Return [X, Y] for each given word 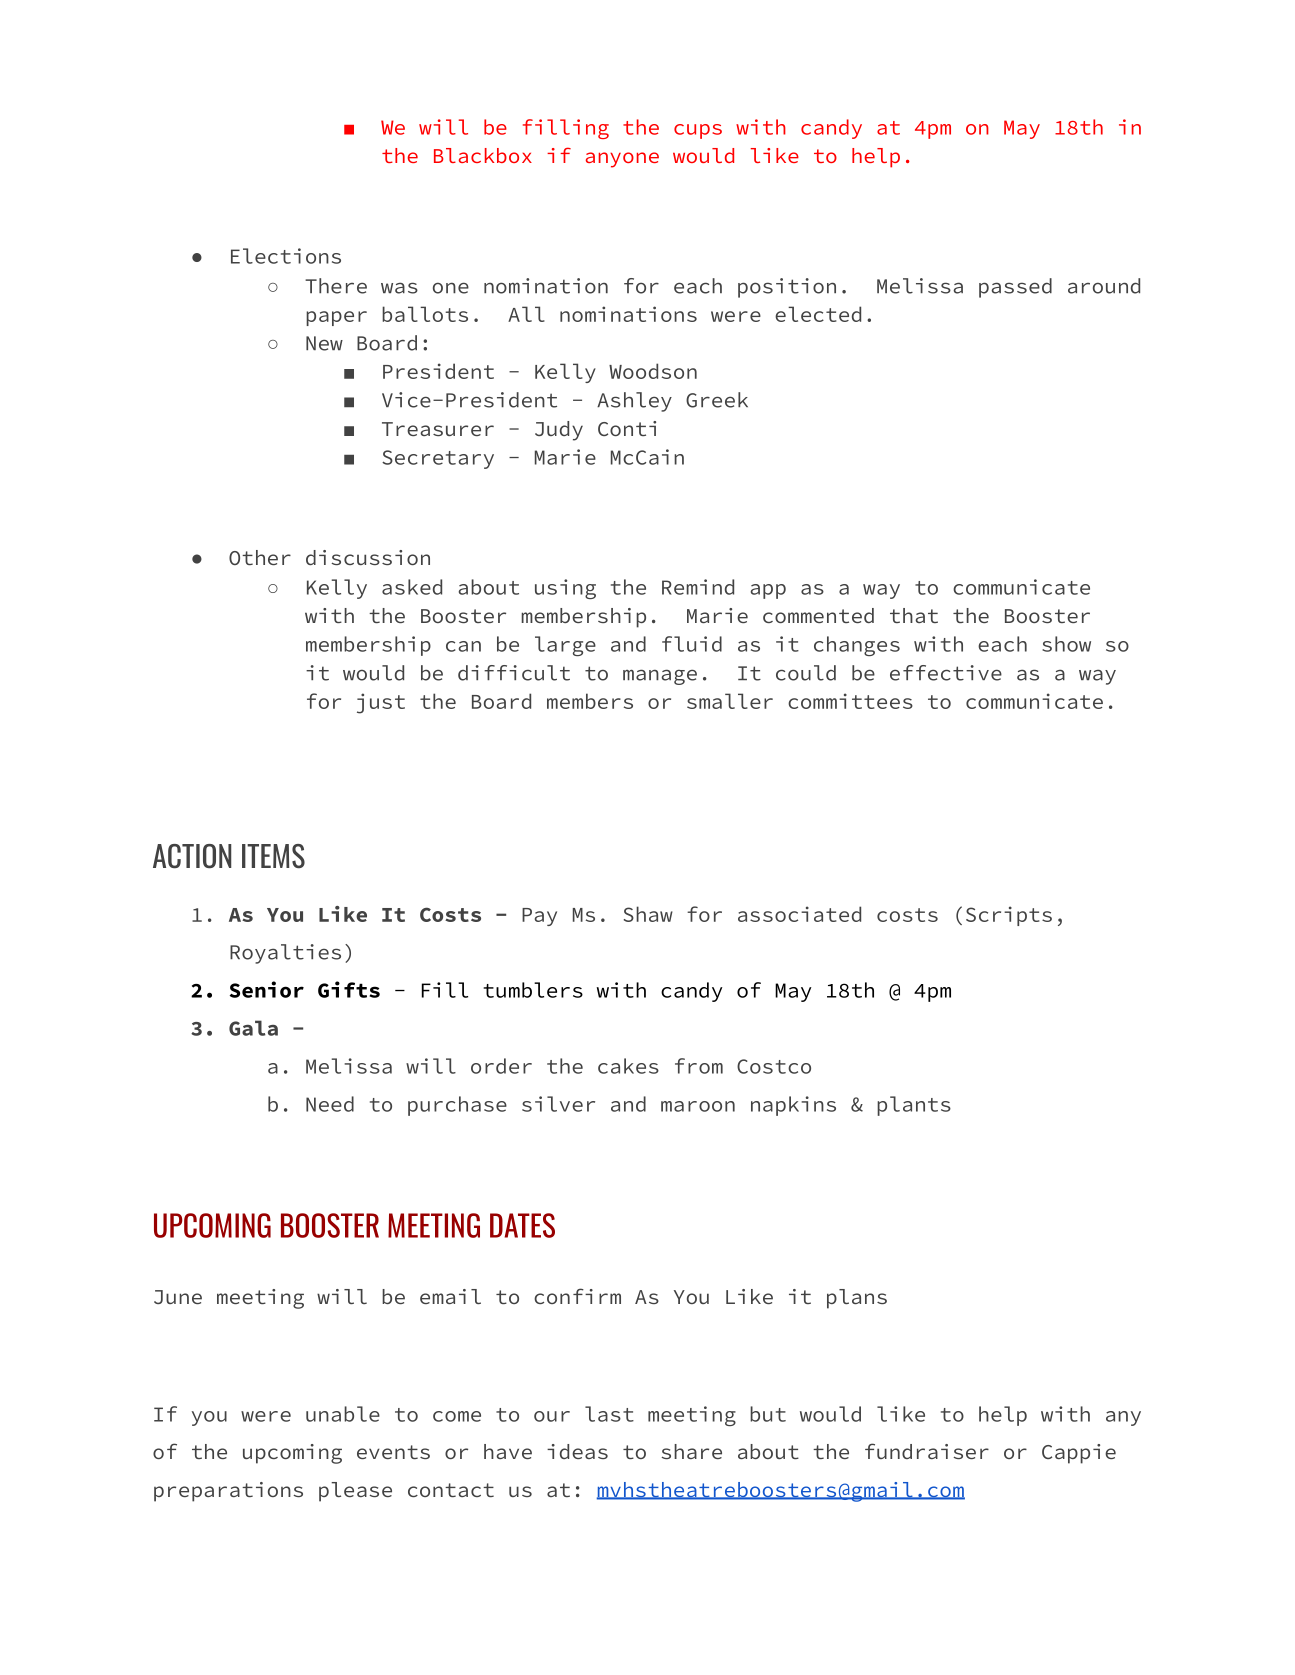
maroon [698, 1106]
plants [914, 1106]
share [692, 1451]
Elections [286, 256]
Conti [627, 428]
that [914, 615]
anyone [622, 160]
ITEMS [273, 856]
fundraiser [927, 1451]
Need [330, 1104]
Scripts [1009, 916]
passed [1015, 288]
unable [343, 1414]
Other [260, 557]
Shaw [648, 914]
